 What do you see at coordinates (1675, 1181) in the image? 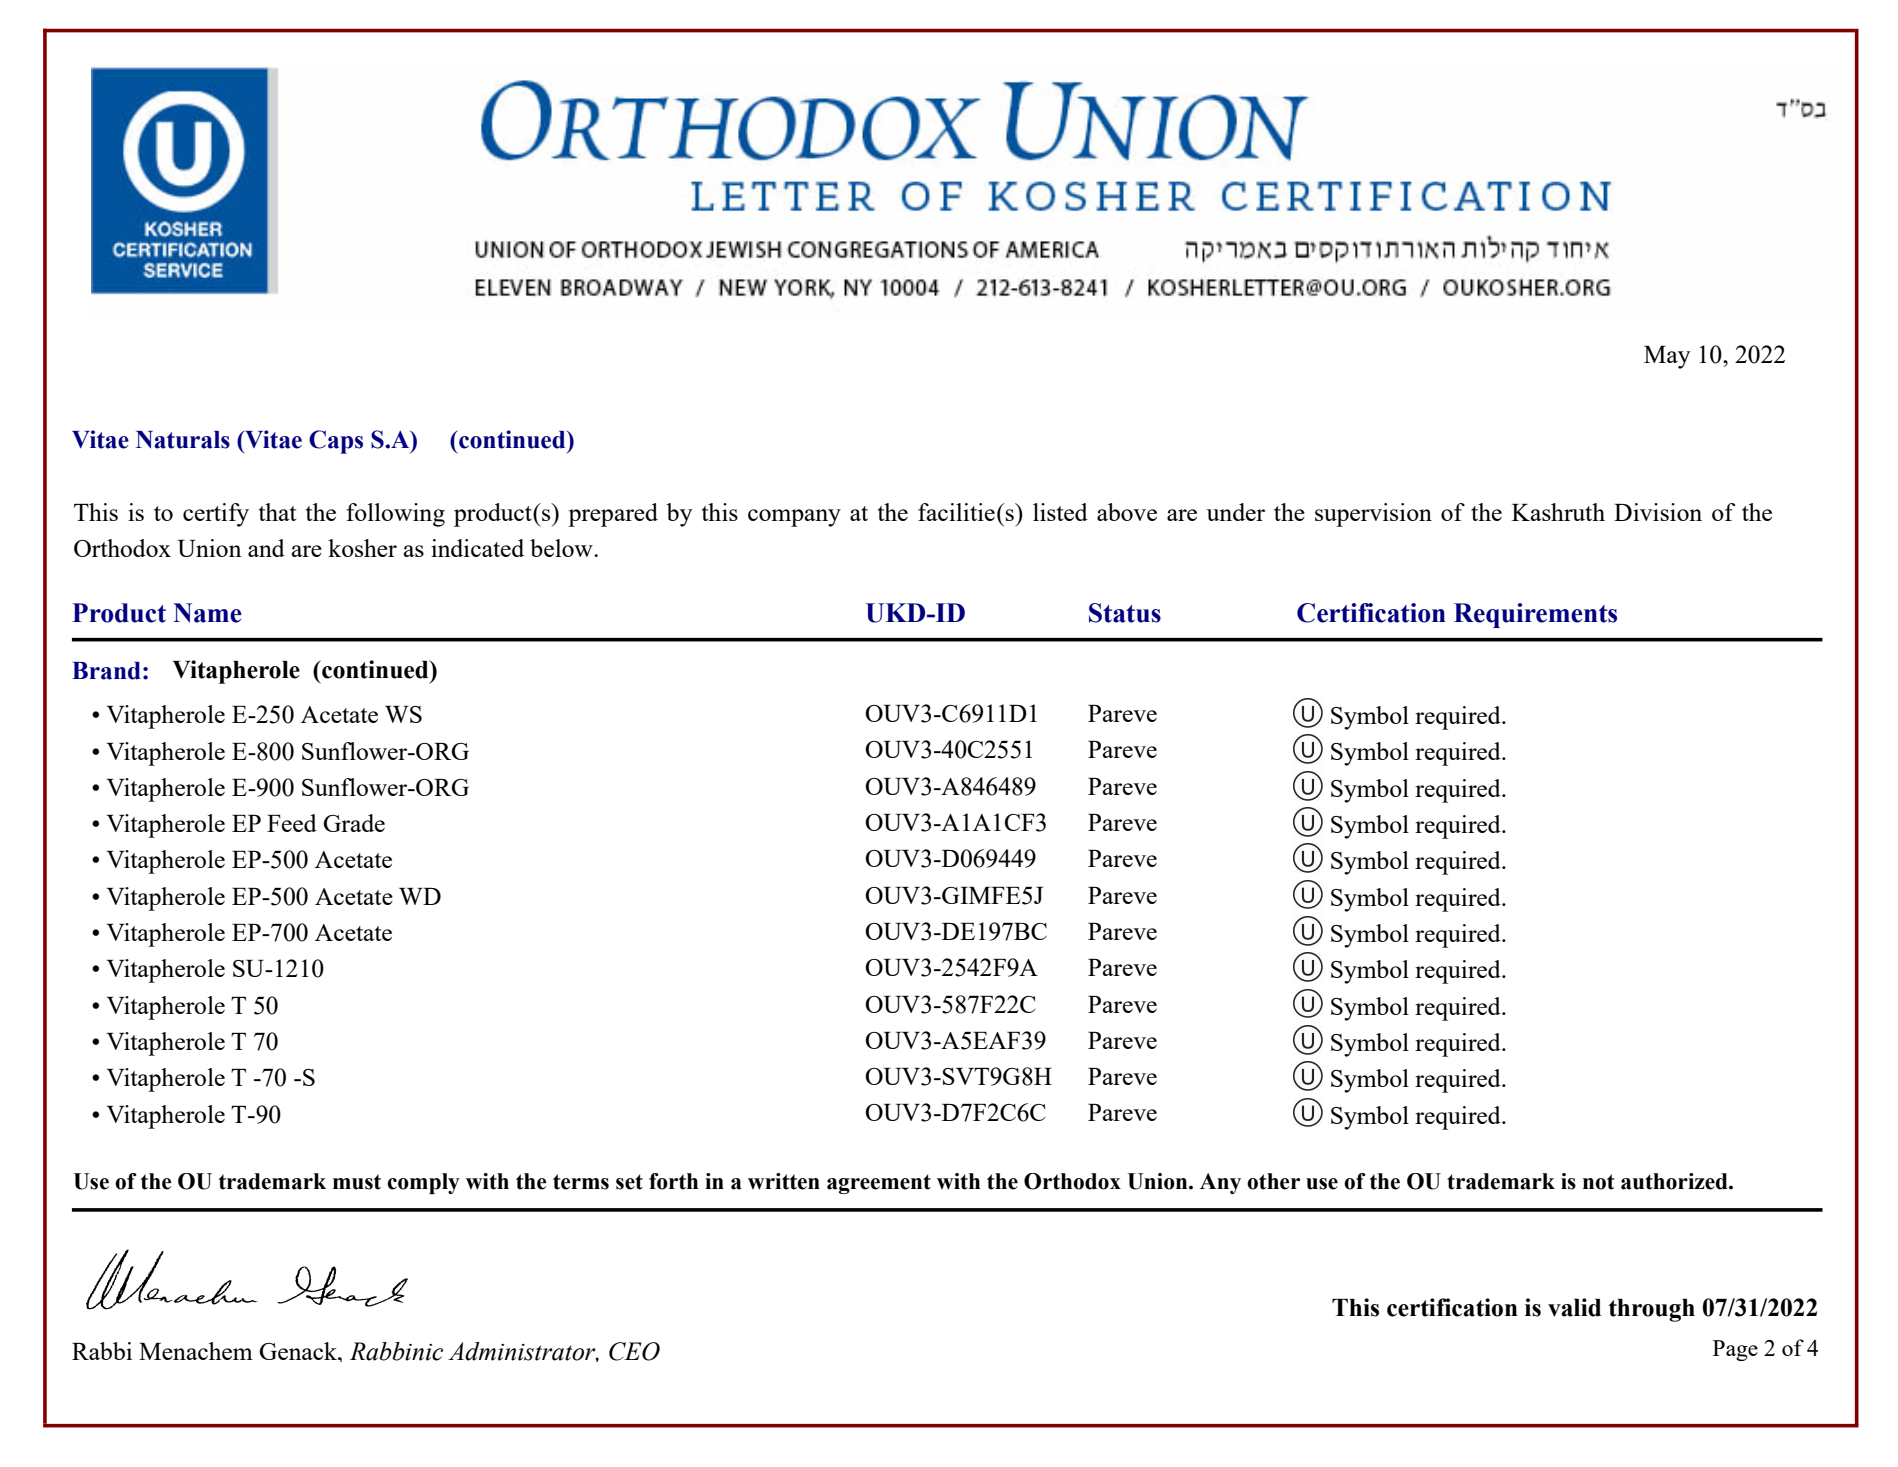
I see `authorized` at bounding box center [1675, 1181].
